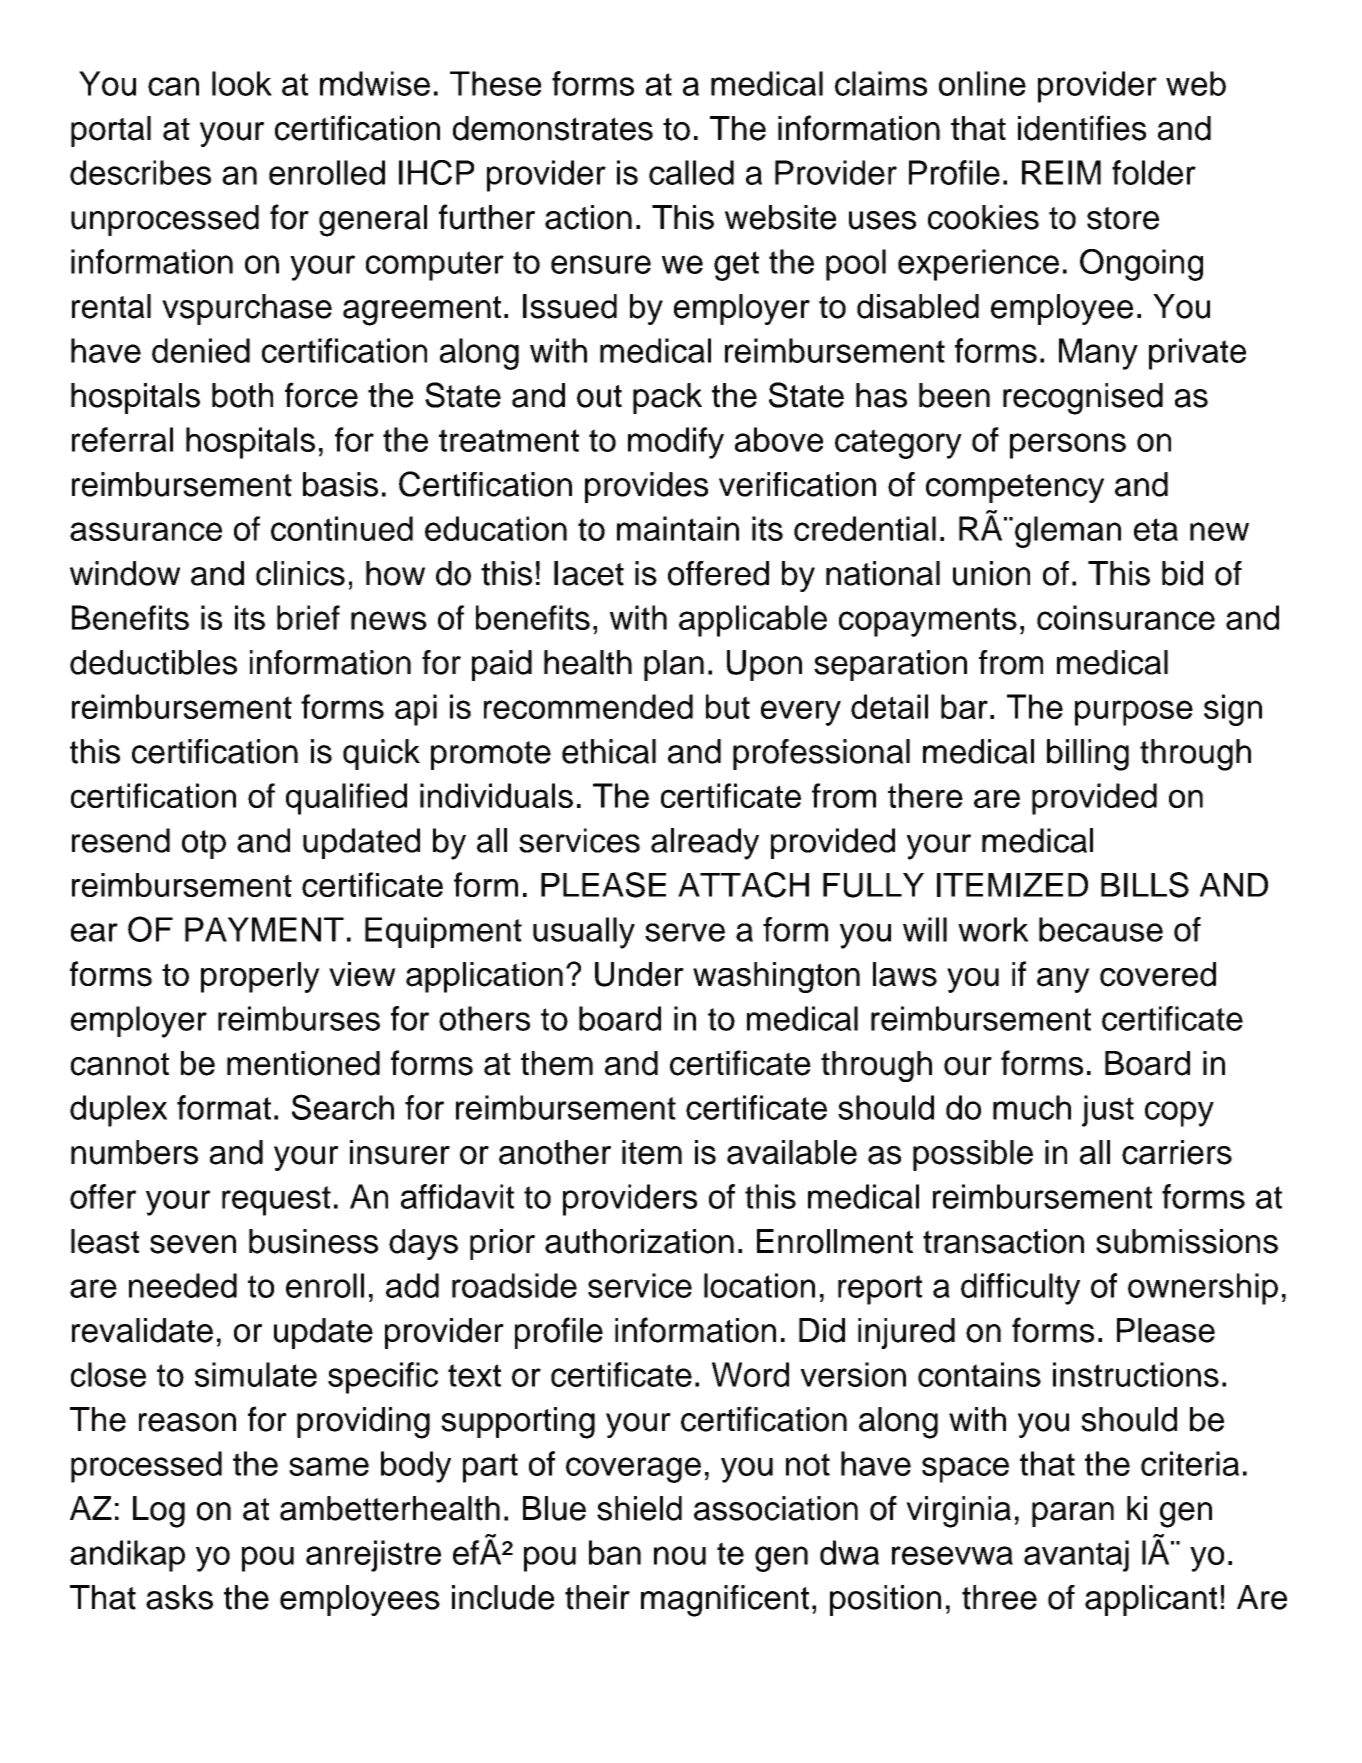 This page has height=1763, width=1362. What do you see at coordinates (691, 172) in the page?
I see `called` at bounding box center [691, 172].
